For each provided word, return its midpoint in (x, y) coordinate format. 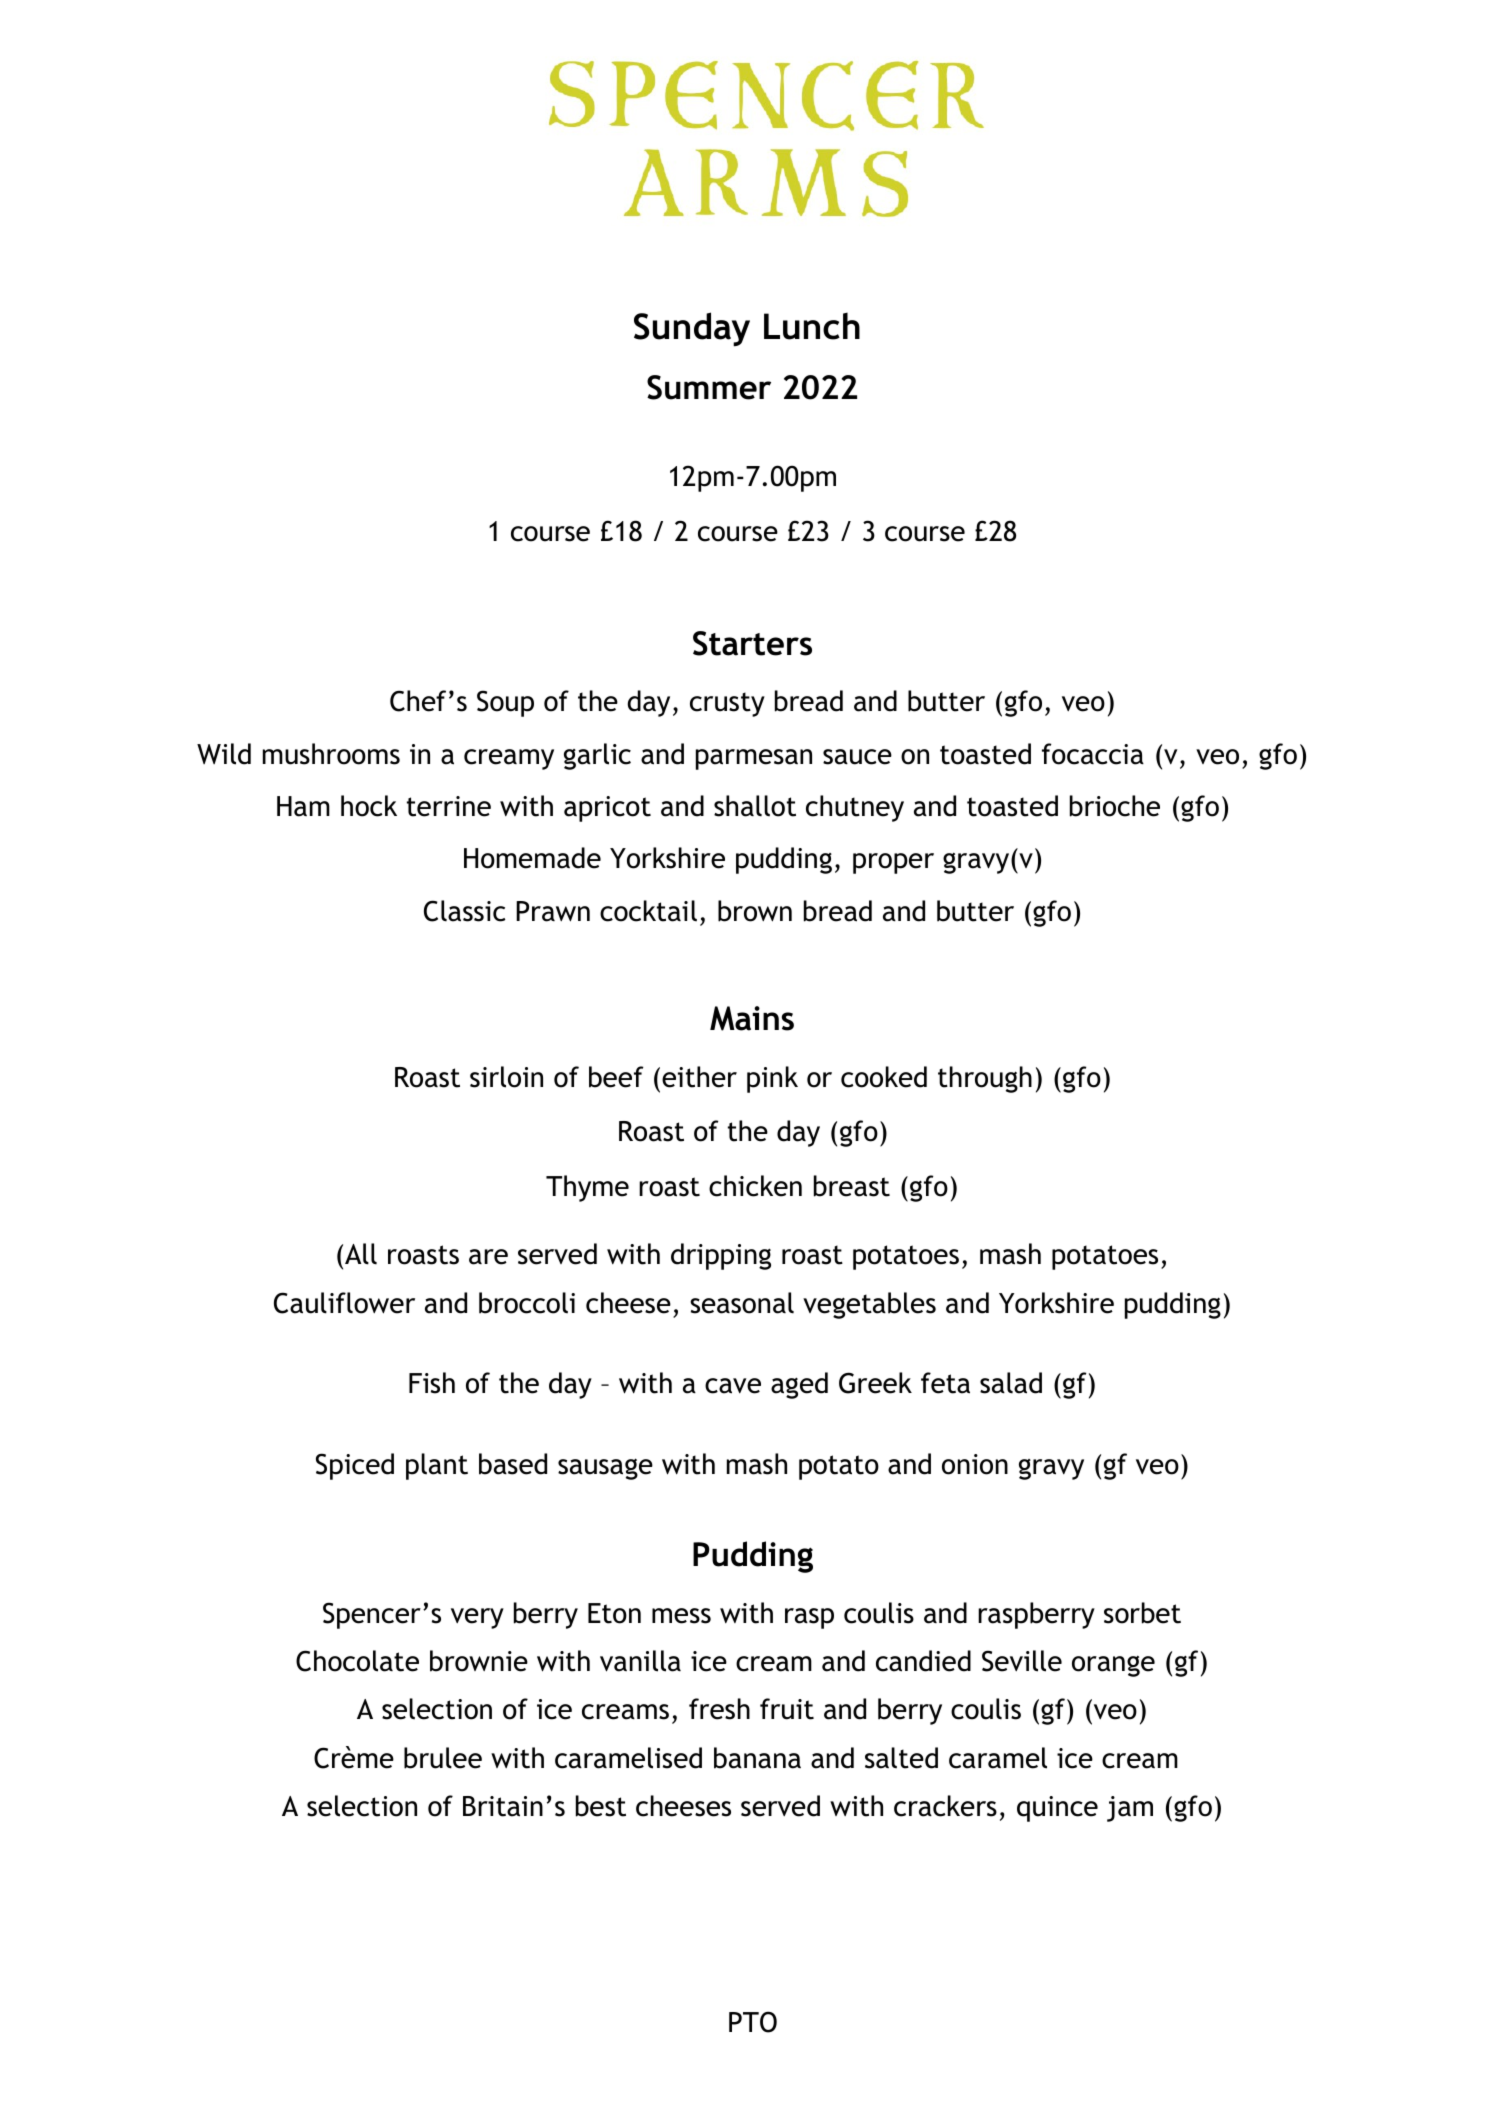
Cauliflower (344, 1303)
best (601, 1806)
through (985, 1079)
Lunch (812, 326)
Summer (709, 387)
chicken (755, 1186)
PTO (753, 2022)
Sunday (692, 329)
